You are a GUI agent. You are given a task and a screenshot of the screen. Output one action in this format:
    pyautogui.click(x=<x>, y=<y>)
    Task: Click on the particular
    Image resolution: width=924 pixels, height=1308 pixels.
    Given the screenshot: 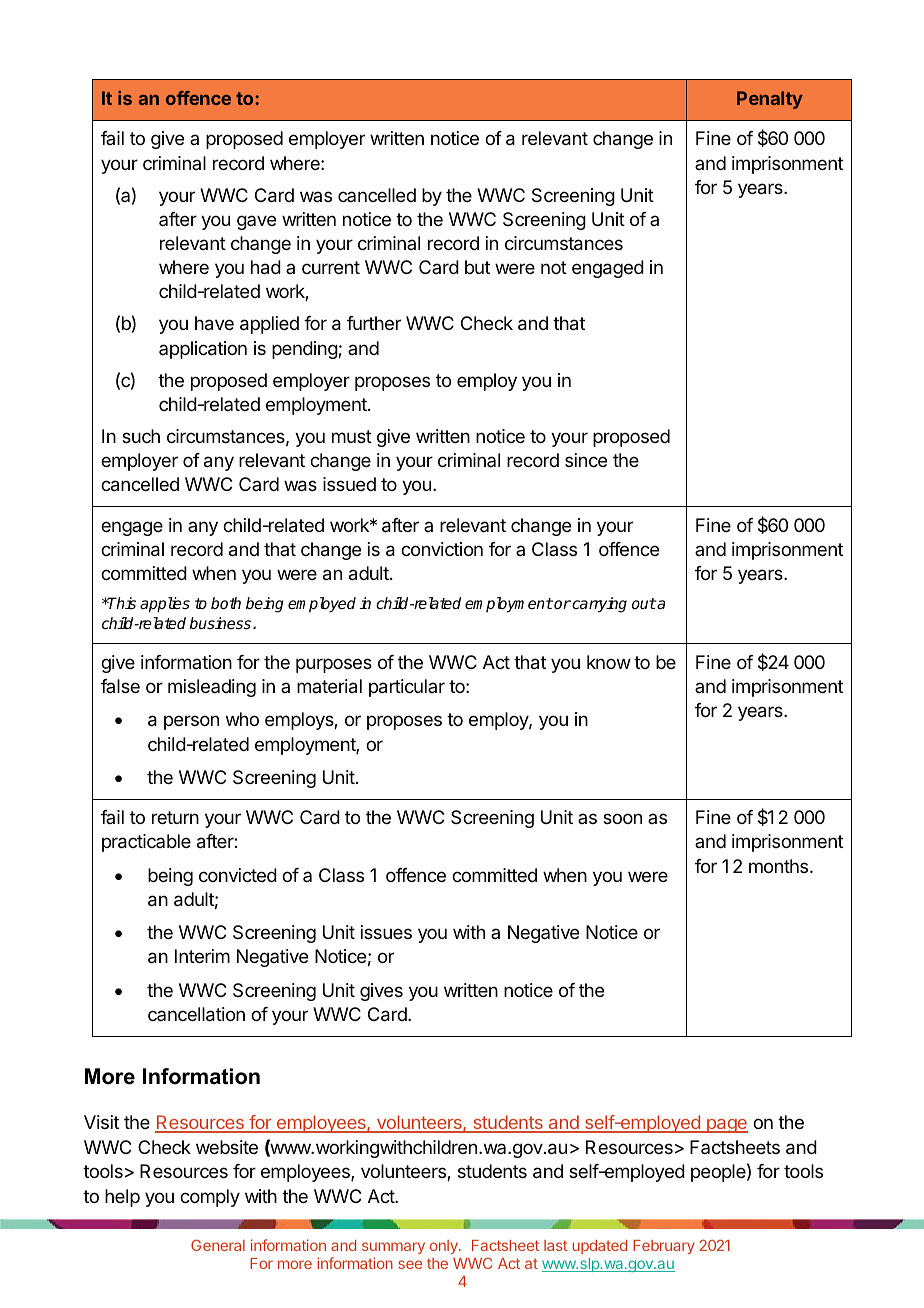 What is the action you would take?
    pyautogui.click(x=407, y=688)
